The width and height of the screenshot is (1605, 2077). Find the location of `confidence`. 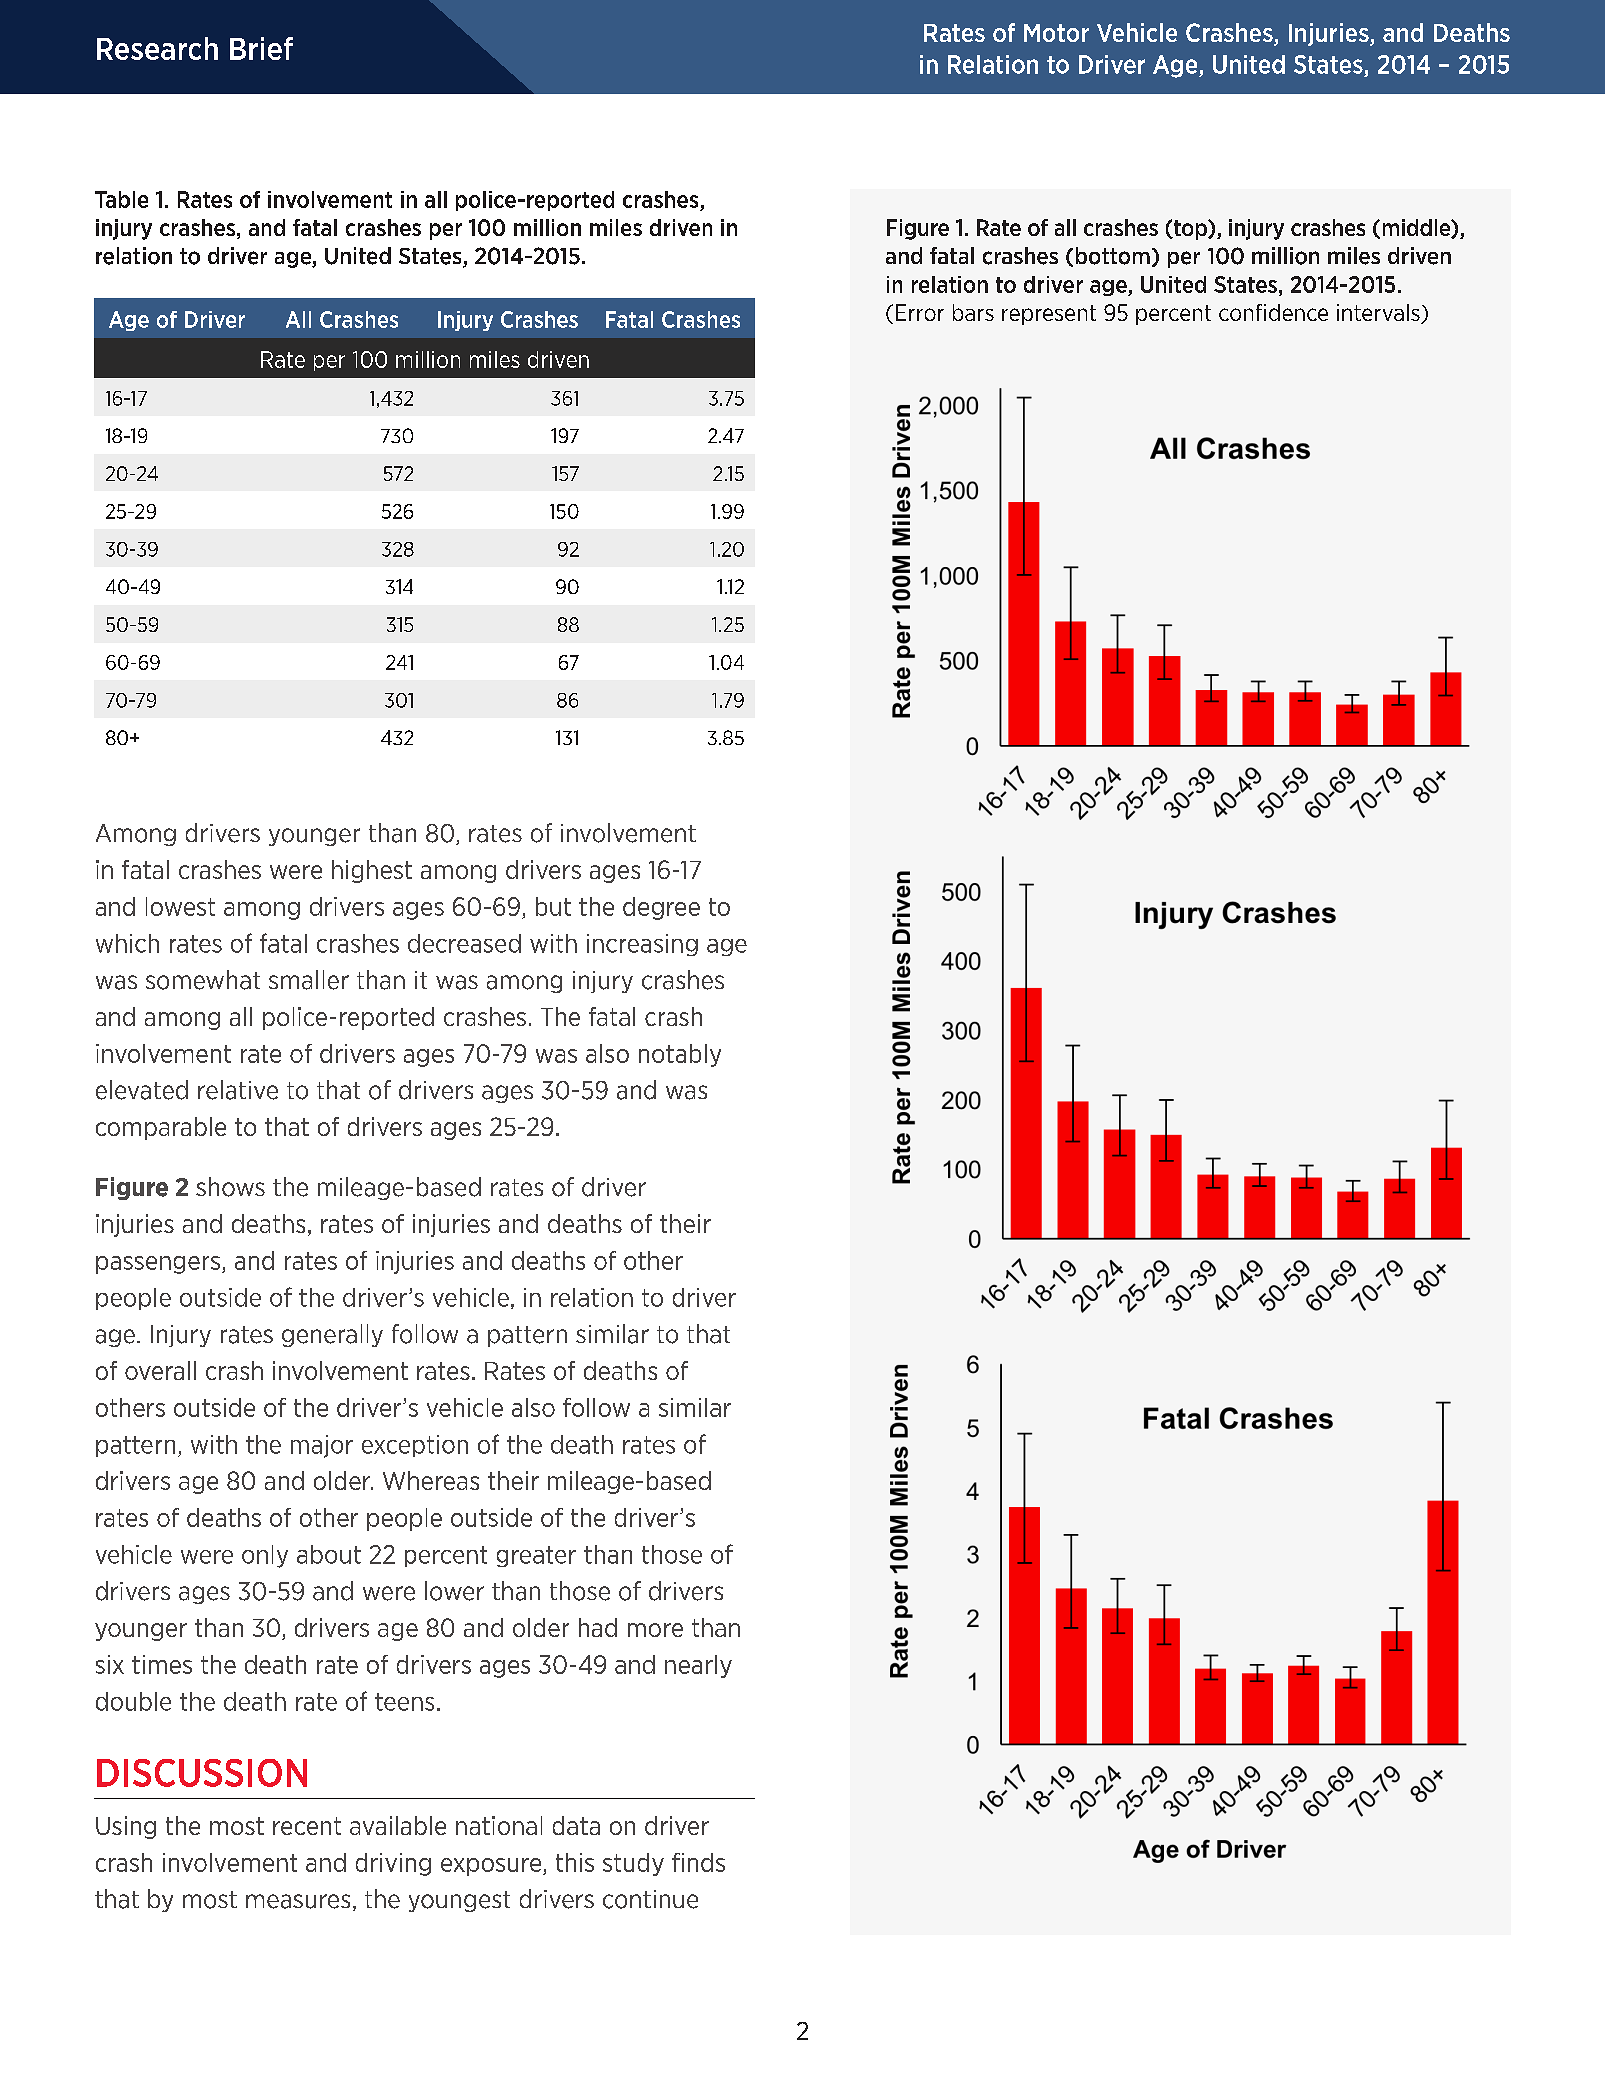

confidence is located at coordinates (1273, 312).
